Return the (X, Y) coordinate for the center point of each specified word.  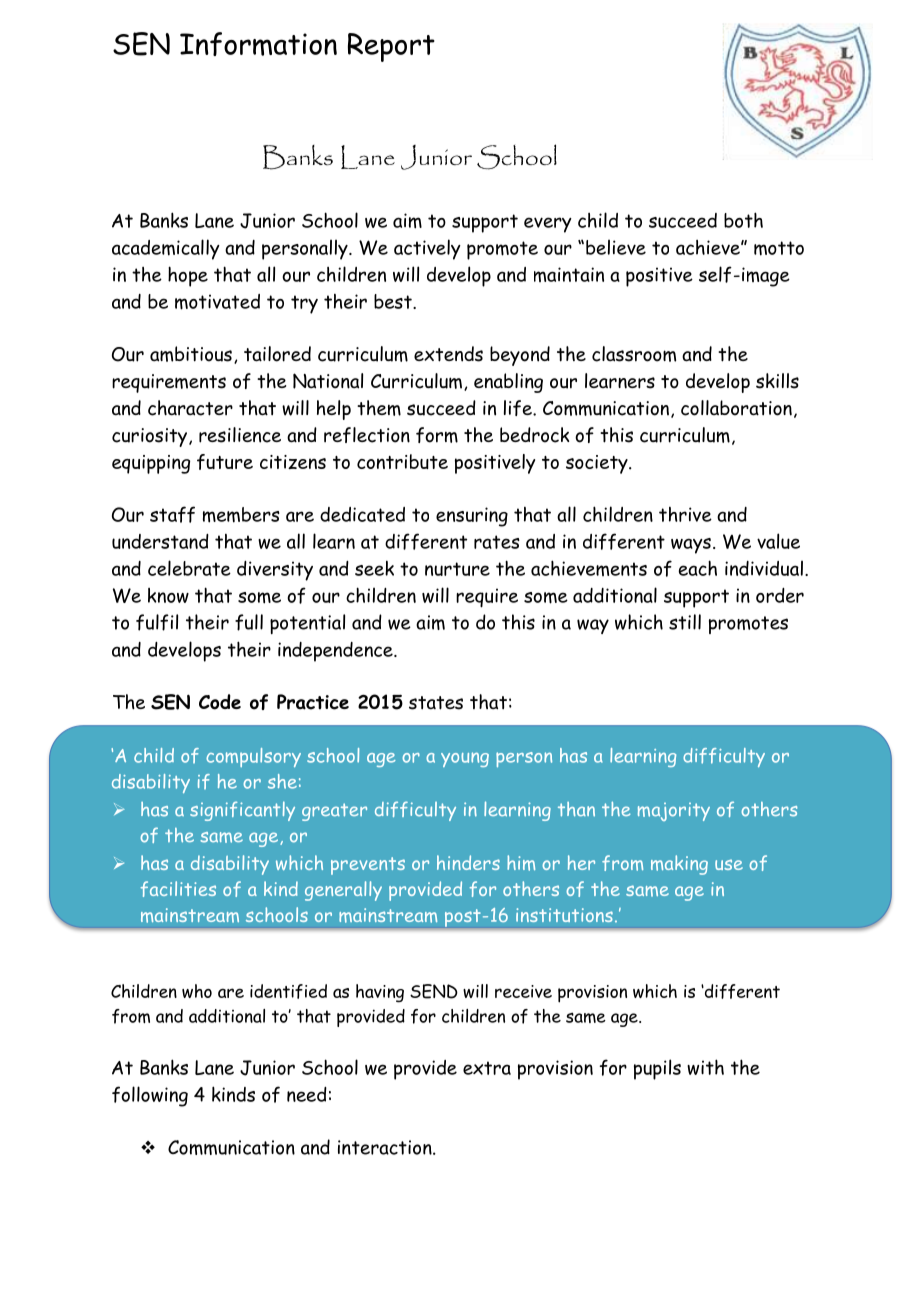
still (685, 622)
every (548, 225)
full (249, 622)
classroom (634, 354)
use (729, 864)
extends (448, 354)
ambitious (191, 354)
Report (391, 47)
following (150, 1096)
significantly (242, 811)
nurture (457, 569)
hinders (468, 862)
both (743, 220)
